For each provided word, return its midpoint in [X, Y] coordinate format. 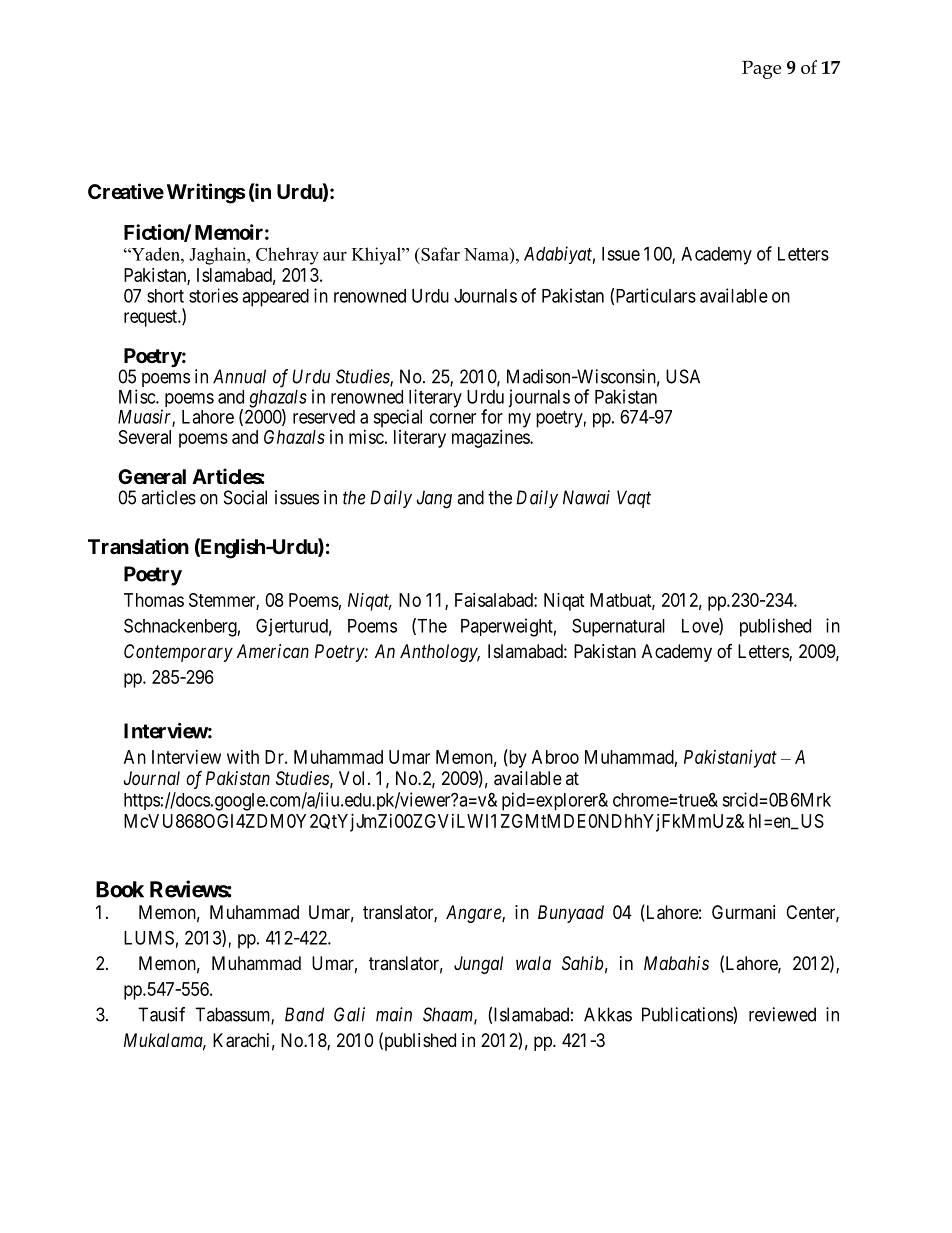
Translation [138, 546]
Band [304, 1014]
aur [335, 256]
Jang [434, 499]
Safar [439, 254]
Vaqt [634, 499]
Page [761, 69]
